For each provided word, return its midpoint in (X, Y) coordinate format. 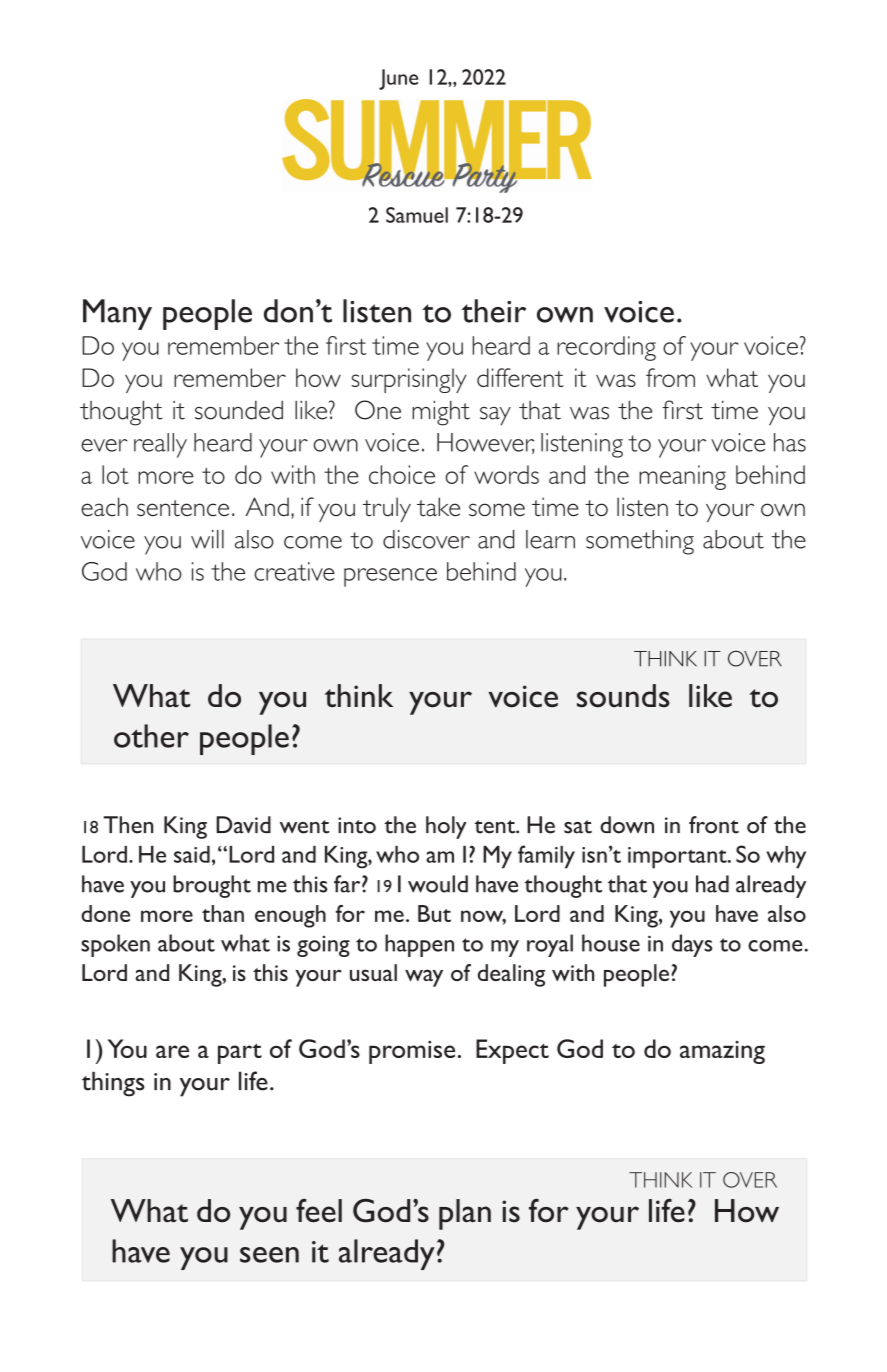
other (151, 736)
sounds (623, 696)
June (398, 79)
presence (390, 577)
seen (269, 1255)
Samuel (417, 215)
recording (606, 348)
